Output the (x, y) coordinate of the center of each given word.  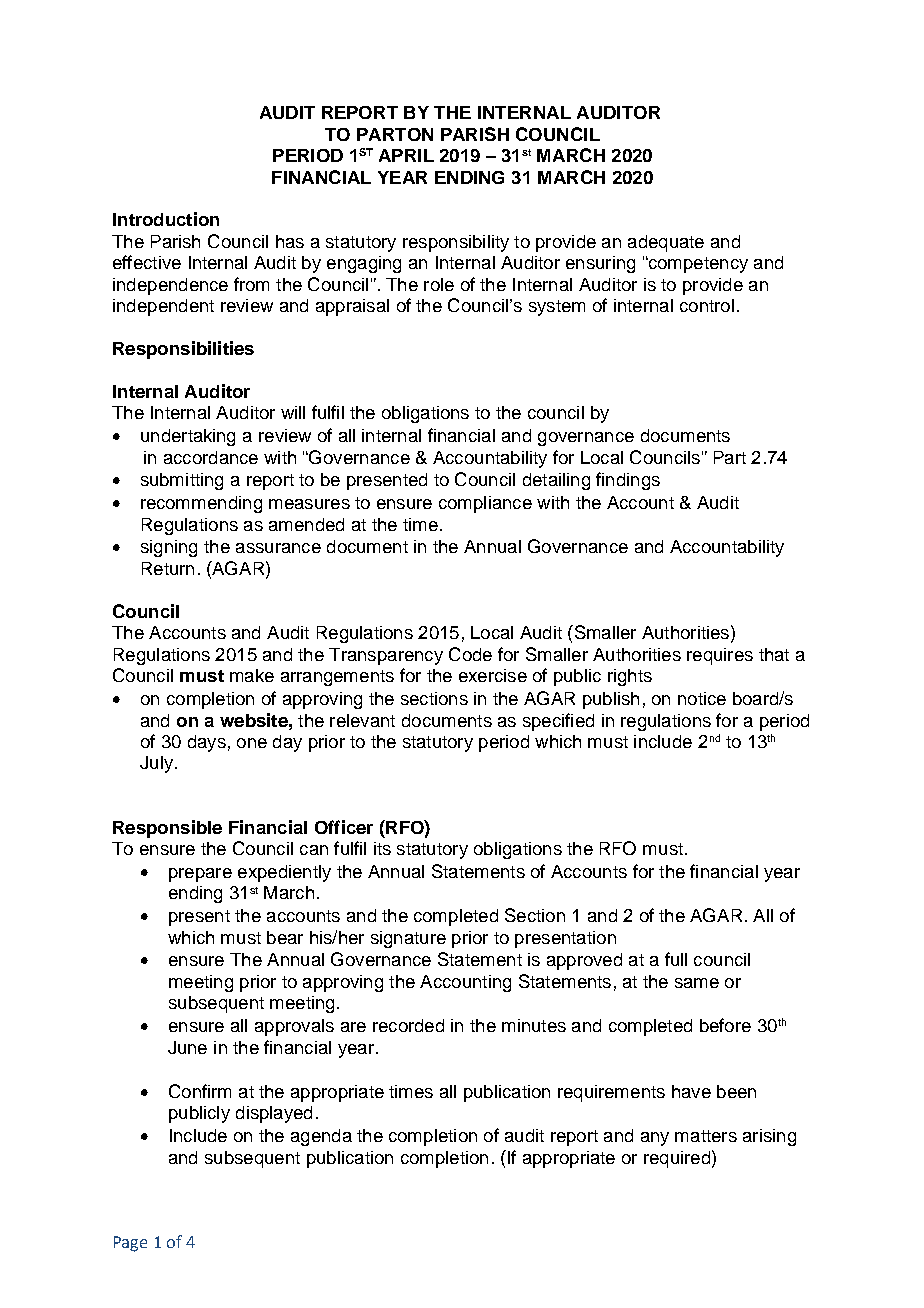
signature (408, 939)
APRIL (406, 155)
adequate (666, 243)
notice (702, 698)
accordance (211, 457)
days (207, 743)
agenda (321, 1137)
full (676, 959)
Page (130, 1244)
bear (285, 937)
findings (628, 481)
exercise (493, 675)
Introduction (166, 219)
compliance (485, 504)
